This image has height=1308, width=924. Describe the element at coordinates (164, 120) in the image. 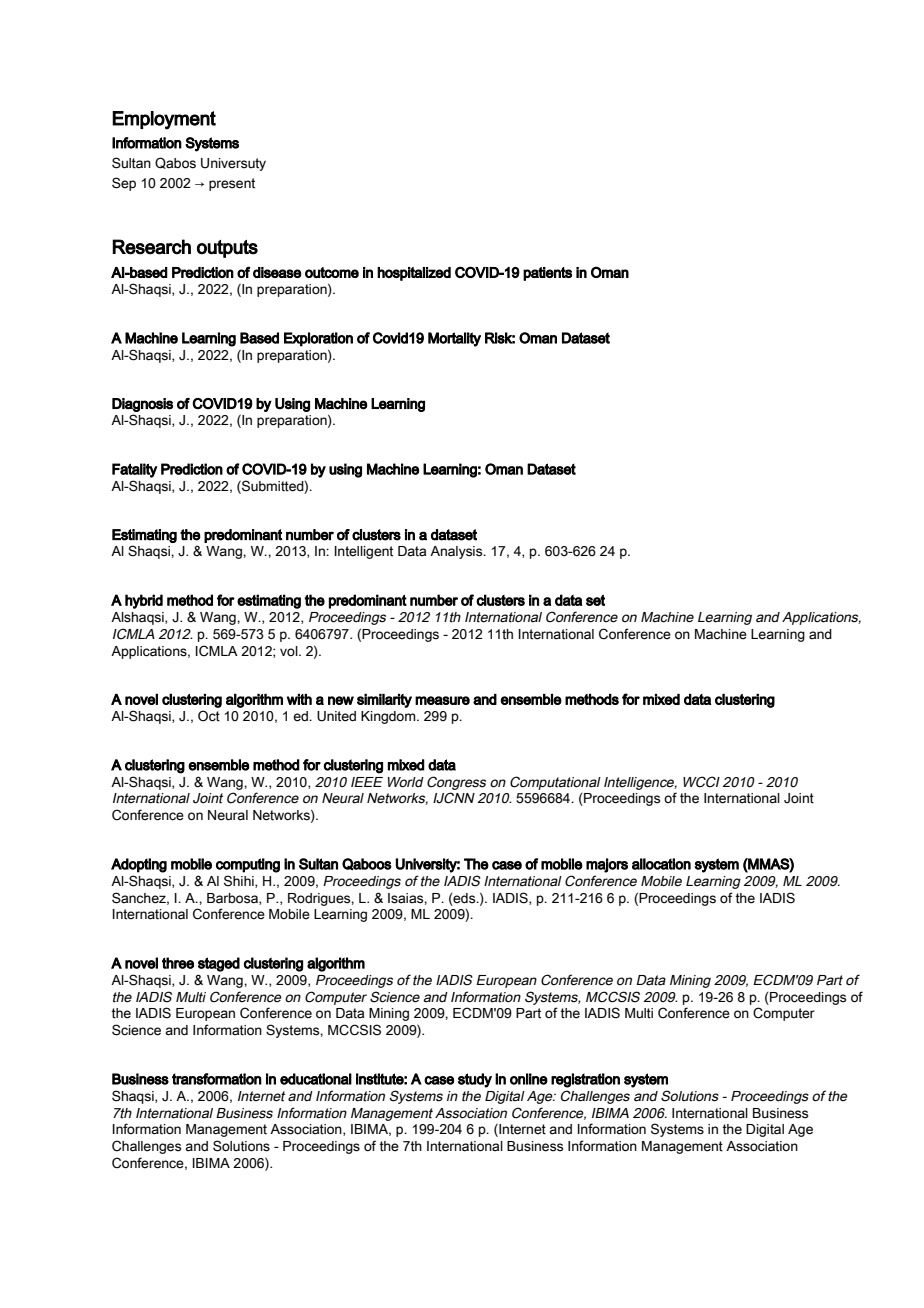

I see `Employment` at that location.
